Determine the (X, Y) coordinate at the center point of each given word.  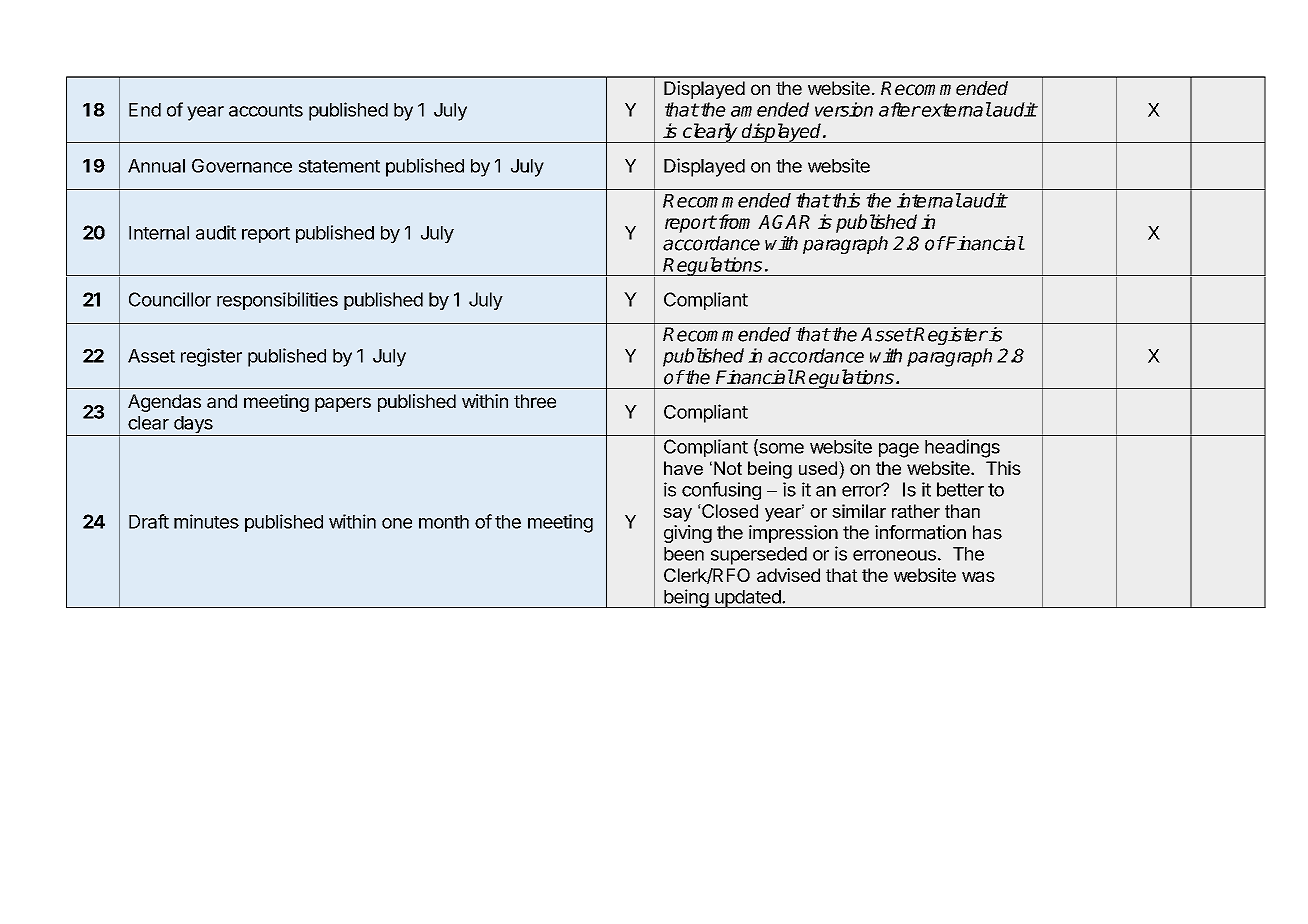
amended (770, 109)
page (899, 450)
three (535, 401)
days (193, 426)
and (222, 401)
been (684, 554)
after (899, 109)
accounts (266, 110)
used (818, 468)
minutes (206, 521)
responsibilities (277, 301)
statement (339, 166)
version (844, 109)
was (978, 576)
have (683, 468)
